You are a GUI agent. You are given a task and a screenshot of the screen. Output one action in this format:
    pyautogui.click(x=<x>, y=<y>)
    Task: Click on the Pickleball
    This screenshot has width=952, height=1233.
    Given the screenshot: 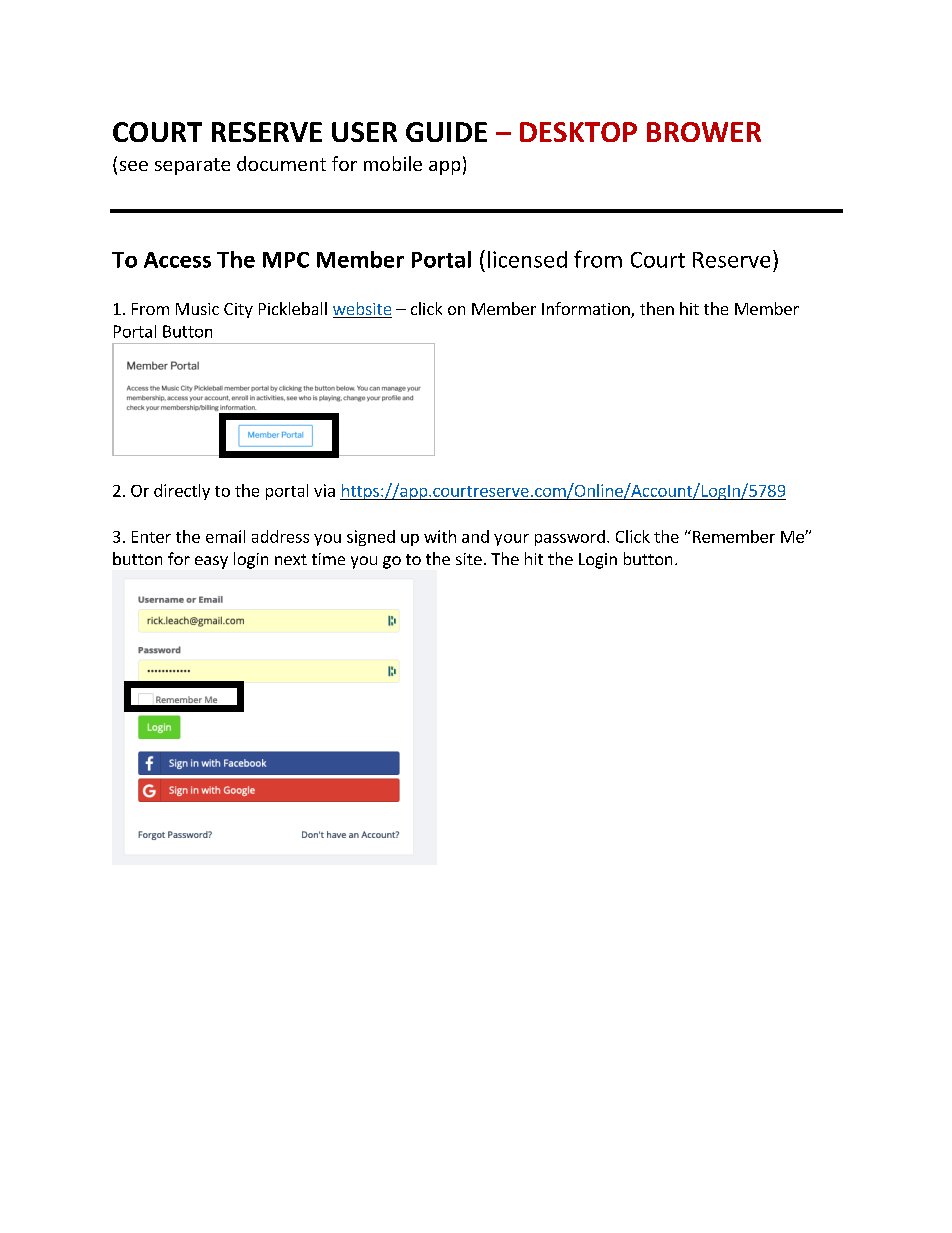 What is the action you would take?
    pyautogui.click(x=293, y=308)
